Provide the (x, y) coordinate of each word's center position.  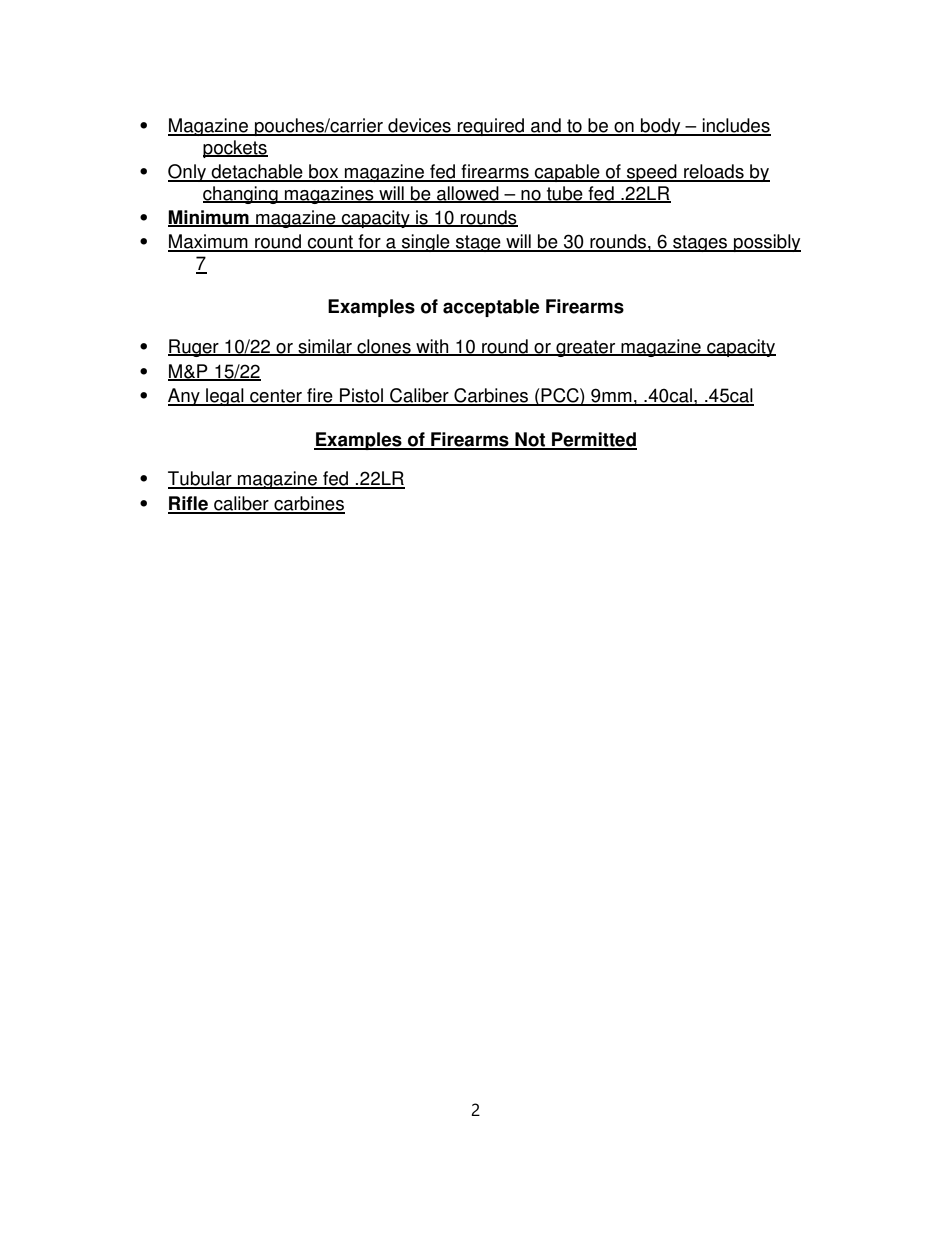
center (276, 397)
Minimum (209, 218)
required (491, 127)
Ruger (194, 348)
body (661, 127)
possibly (766, 243)
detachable (257, 172)
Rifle (189, 504)
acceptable (491, 308)
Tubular (201, 479)
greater (586, 348)
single (426, 243)
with (432, 347)
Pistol (362, 396)
